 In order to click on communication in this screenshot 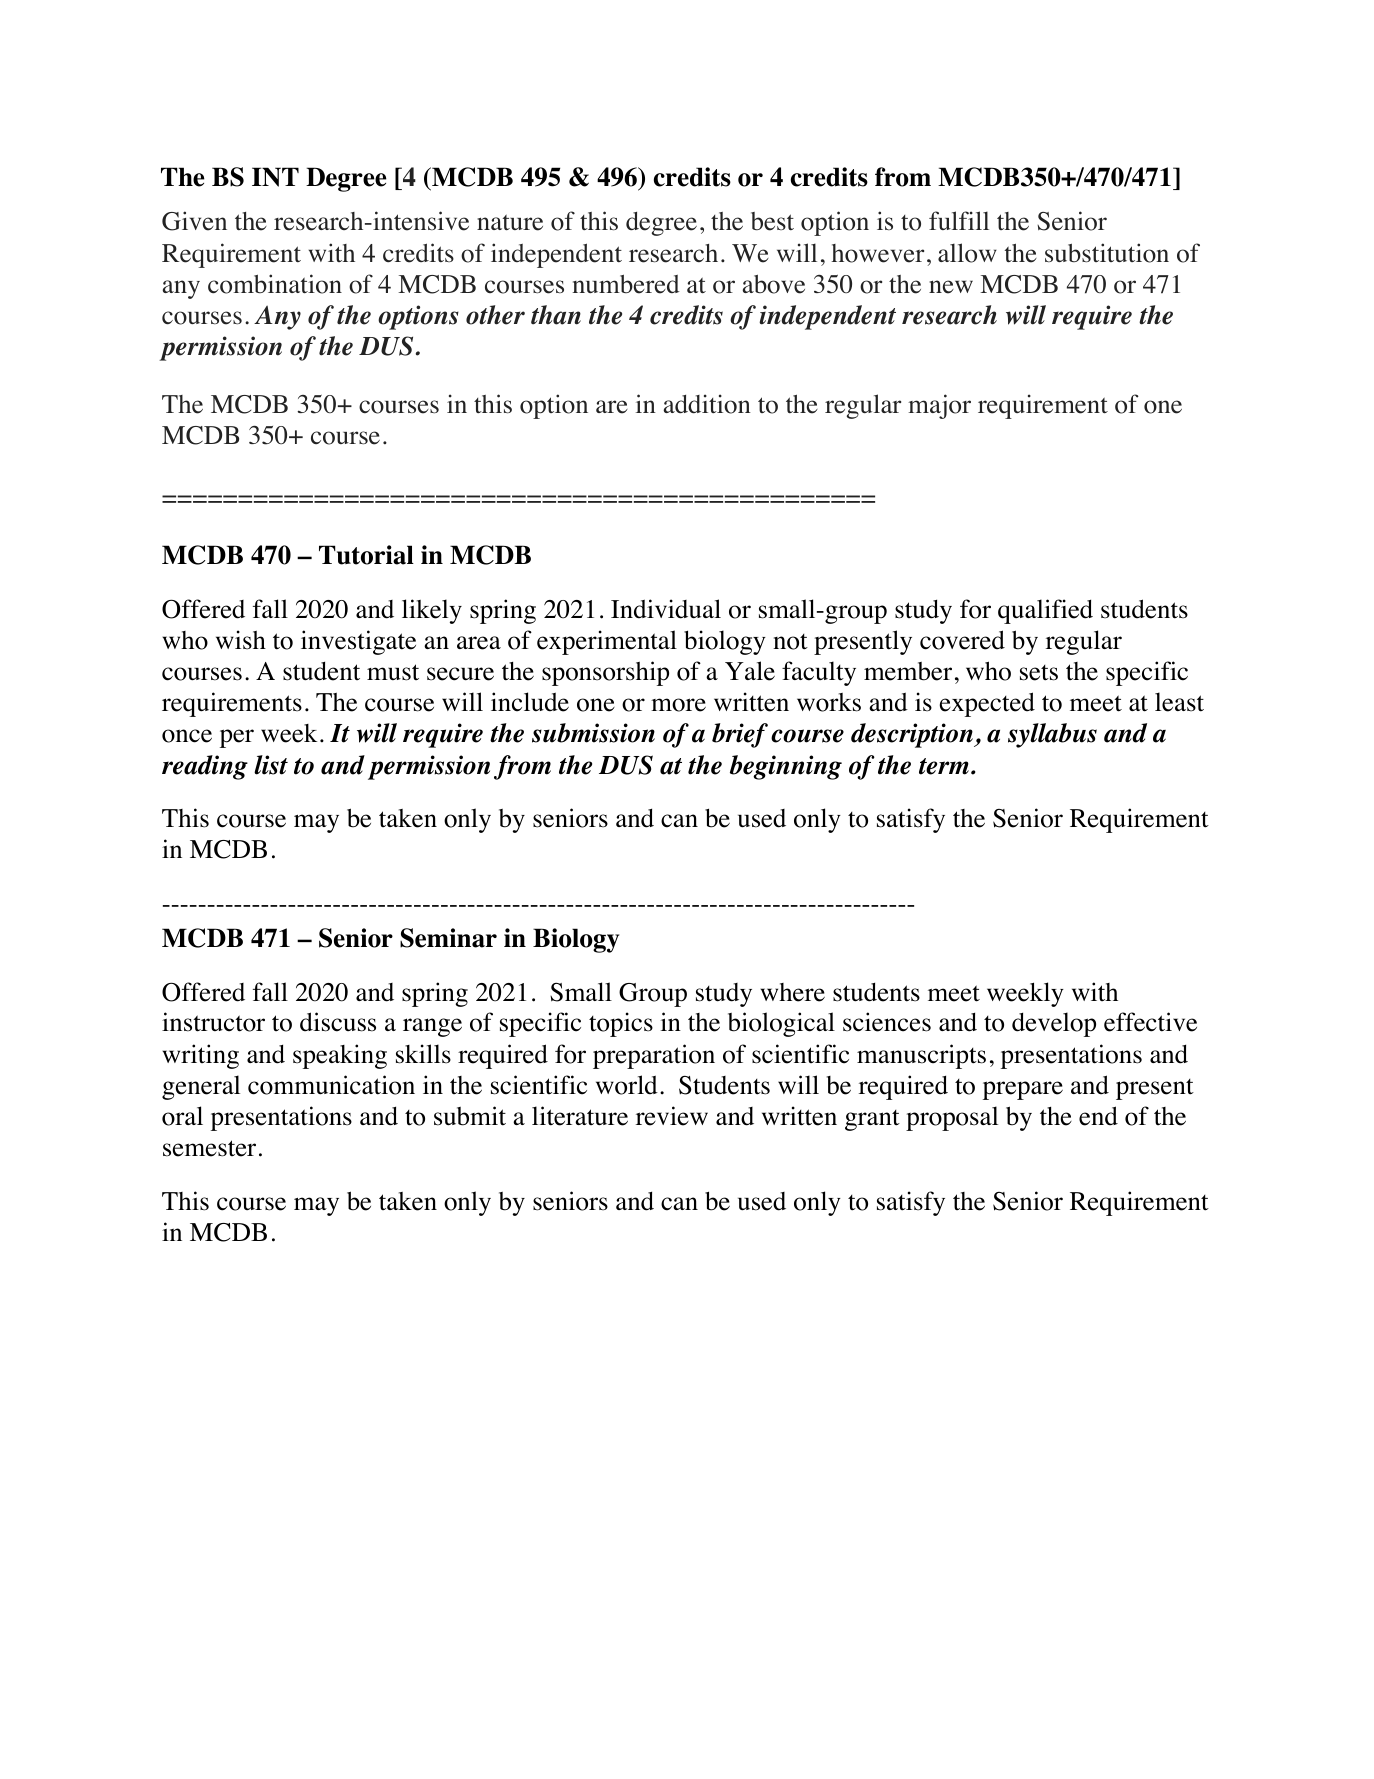, I will do `click(331, 1085)`.
